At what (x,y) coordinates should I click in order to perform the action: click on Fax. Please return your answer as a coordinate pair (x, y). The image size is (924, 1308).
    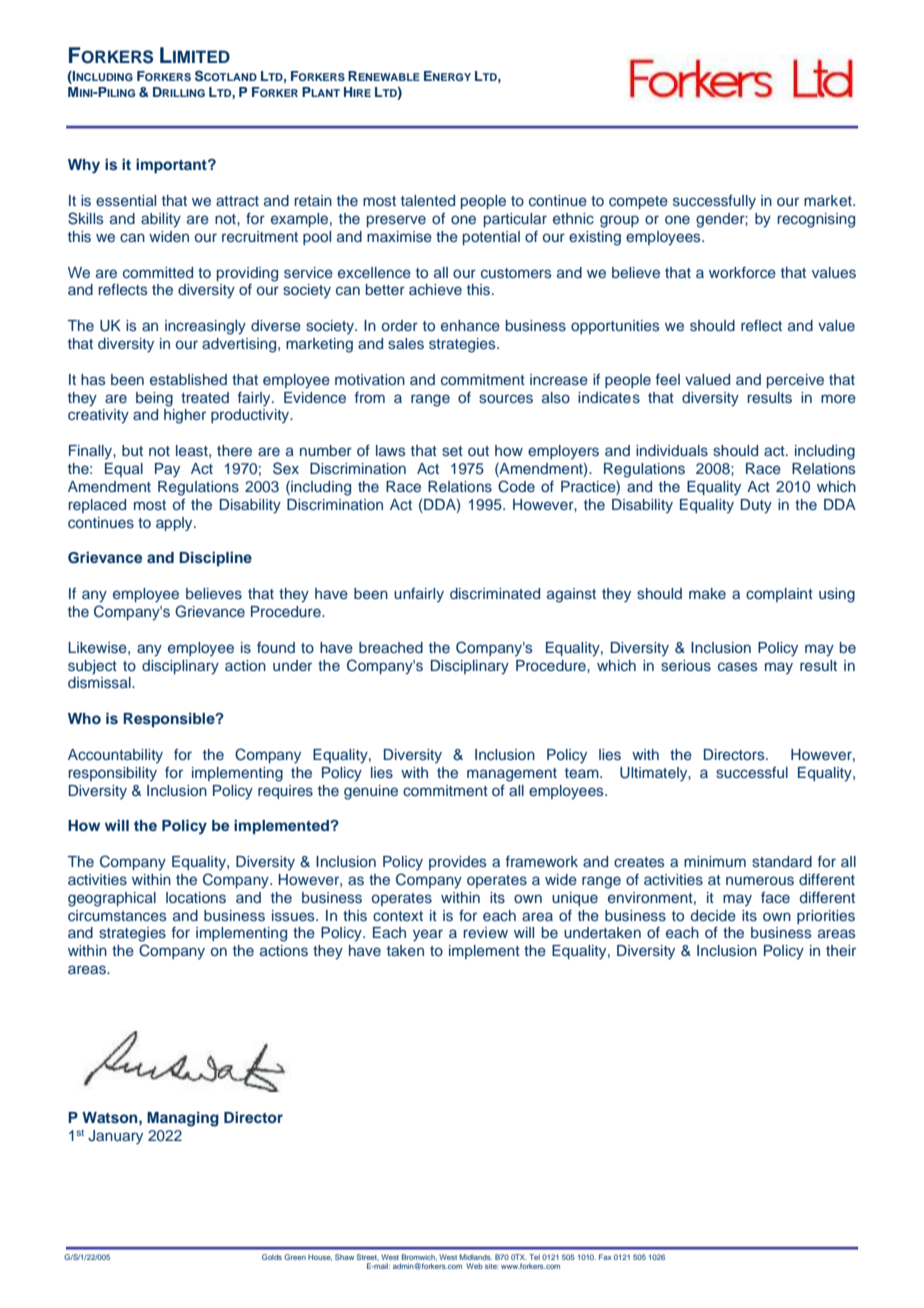
    Looking at the image, I should click on (605, 1257).
